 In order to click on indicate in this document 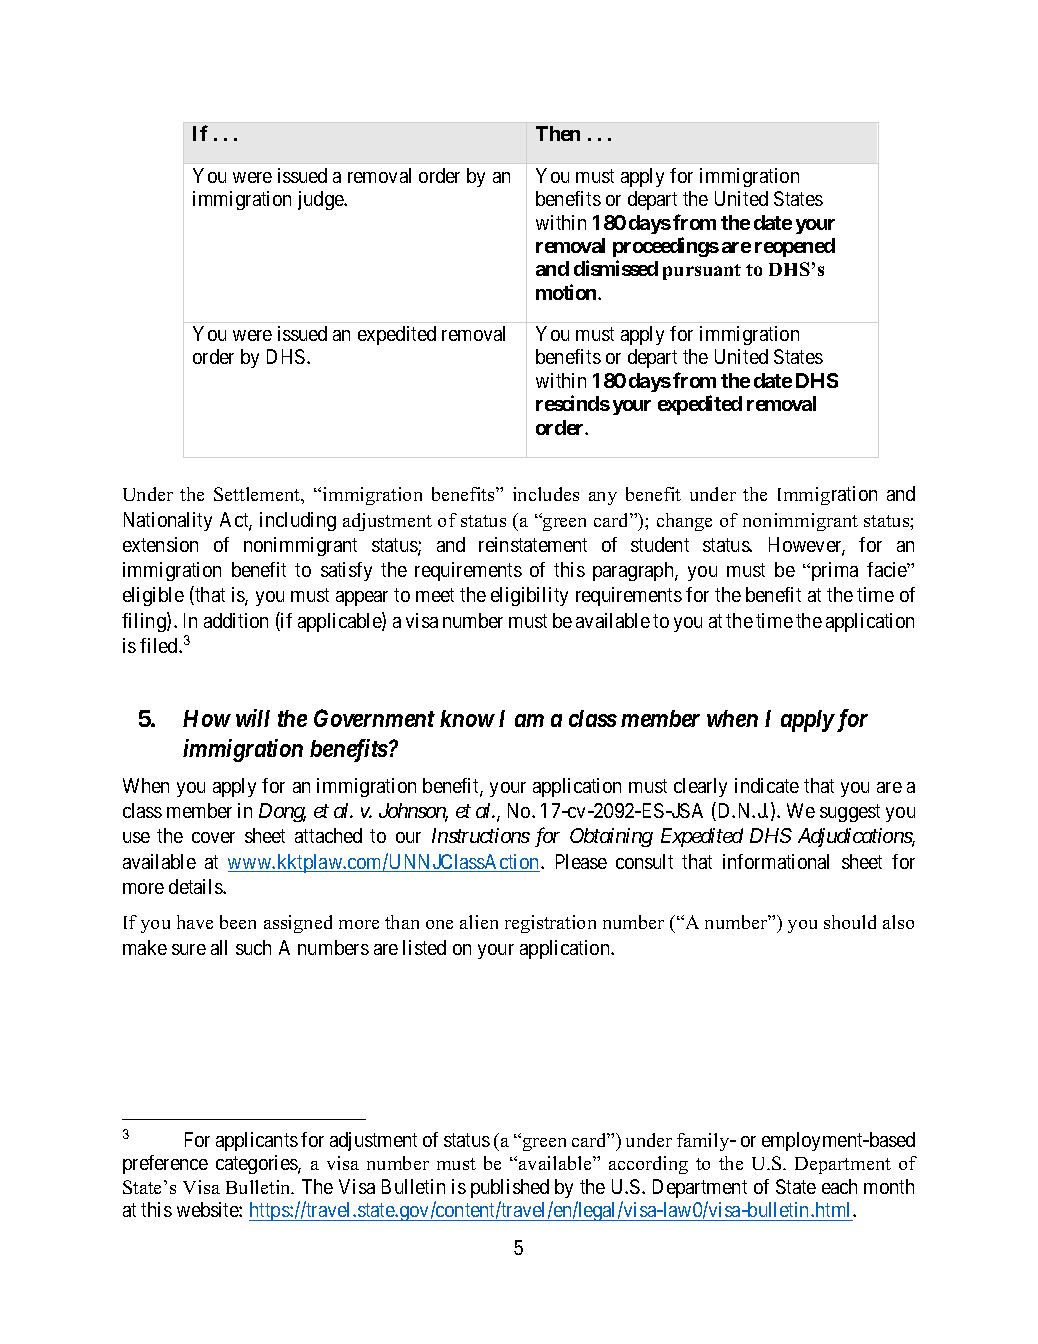, I will do `click(767, 785)`.
